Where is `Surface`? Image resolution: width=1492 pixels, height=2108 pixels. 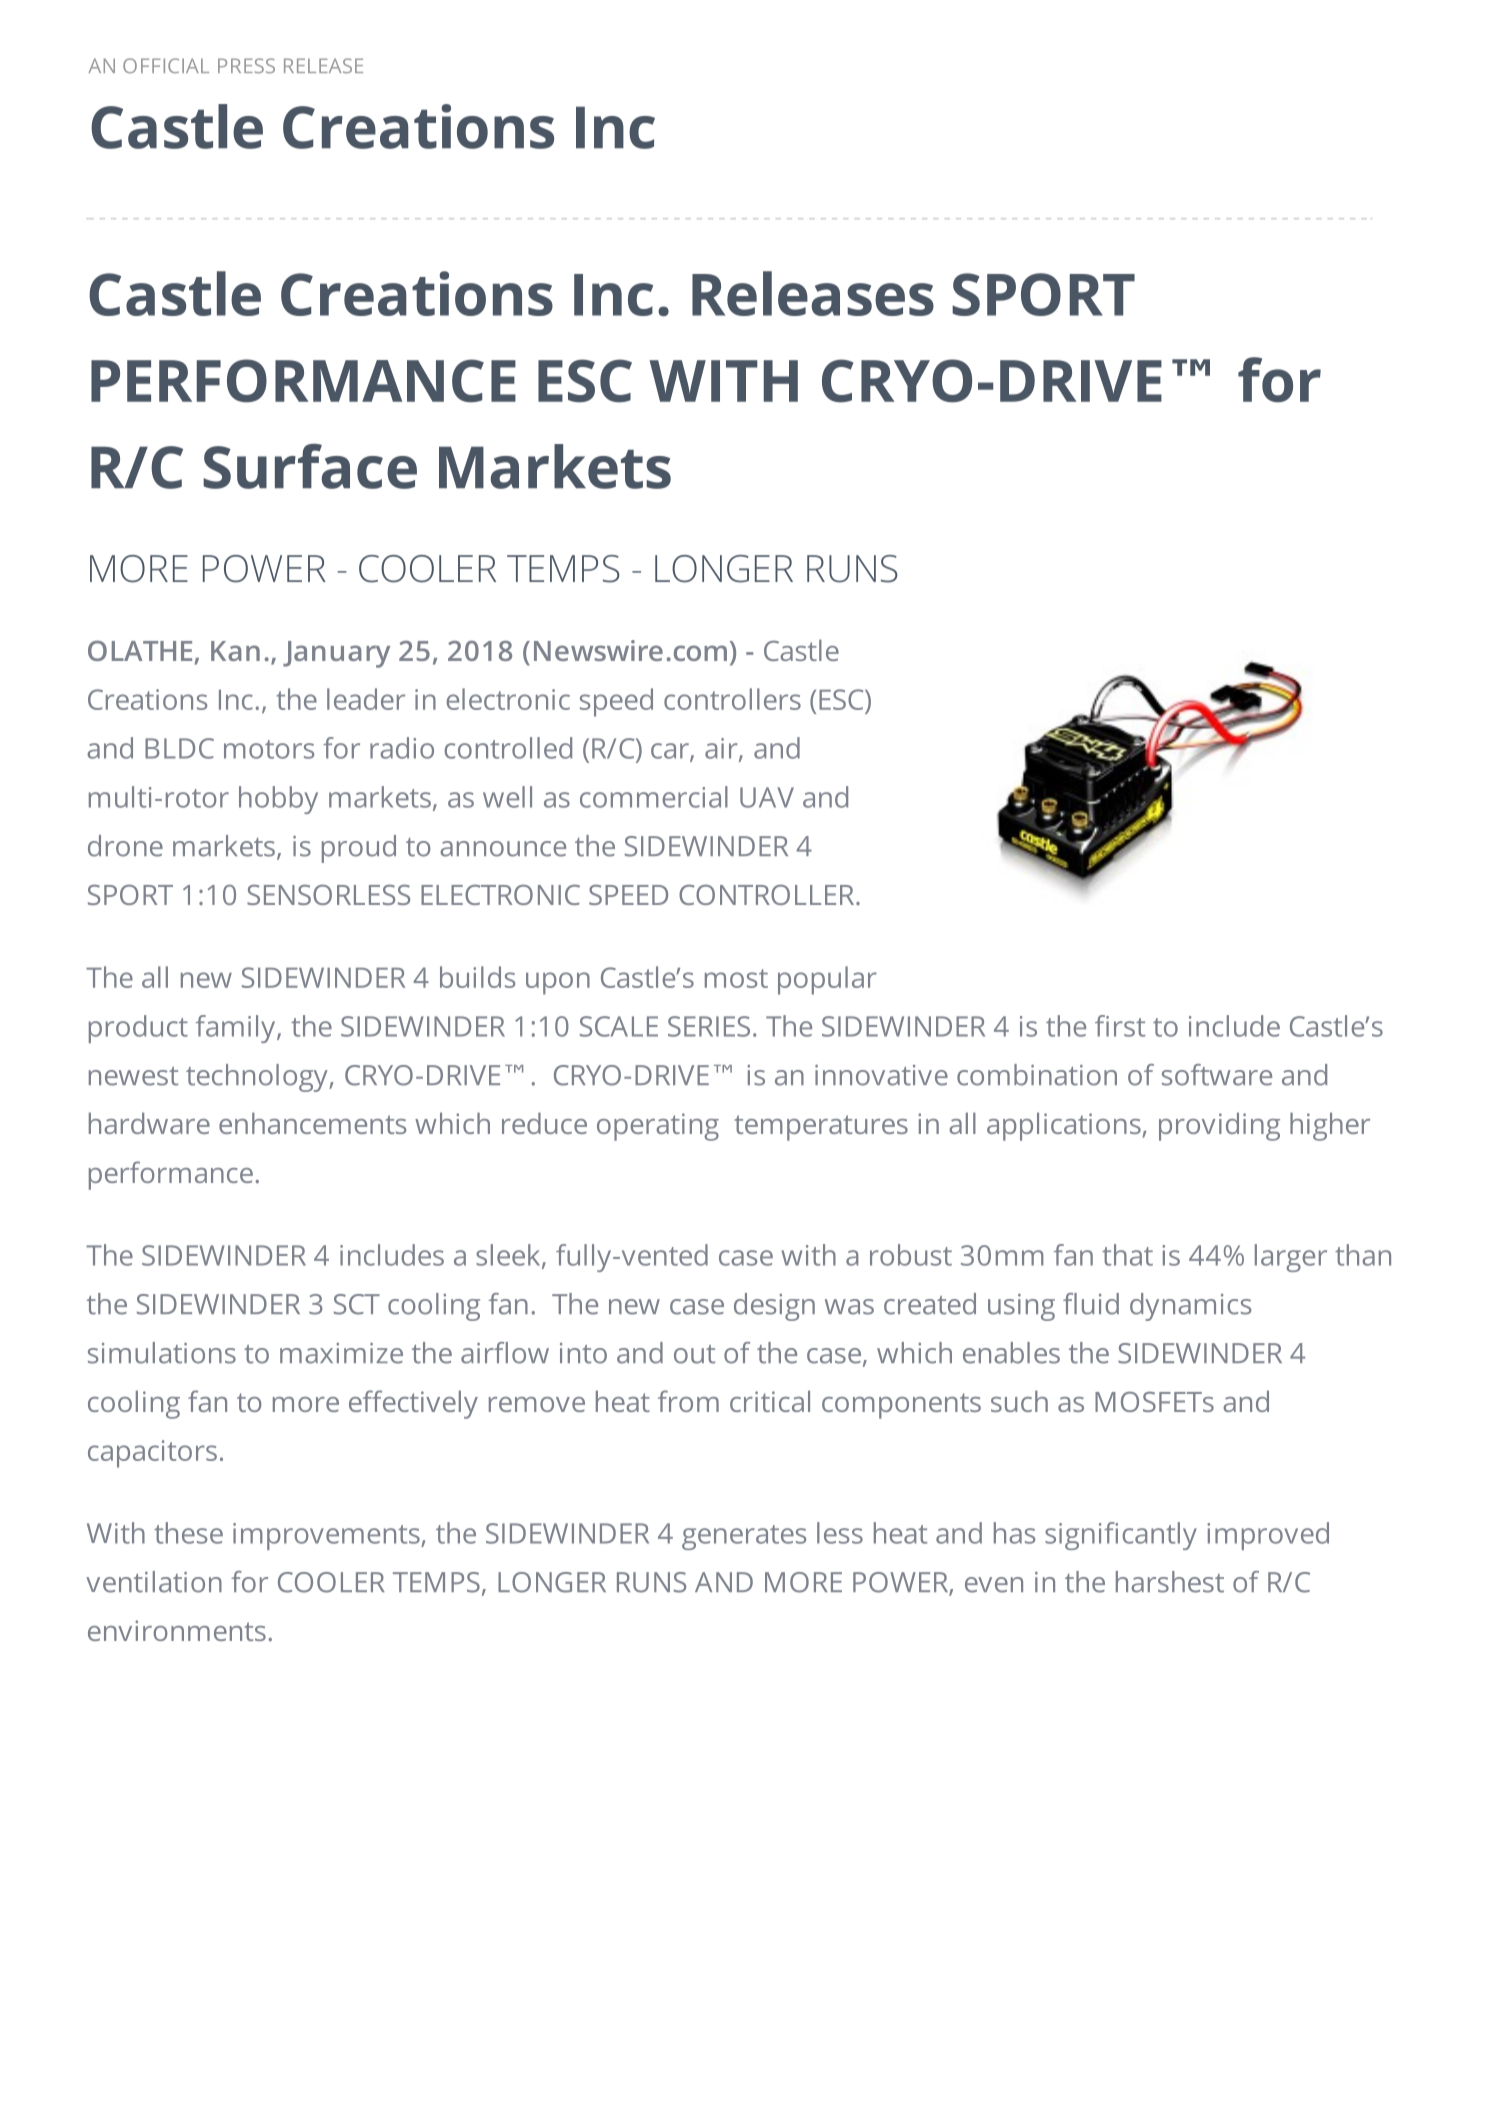
Surface is located at coordinates (310, 466).
